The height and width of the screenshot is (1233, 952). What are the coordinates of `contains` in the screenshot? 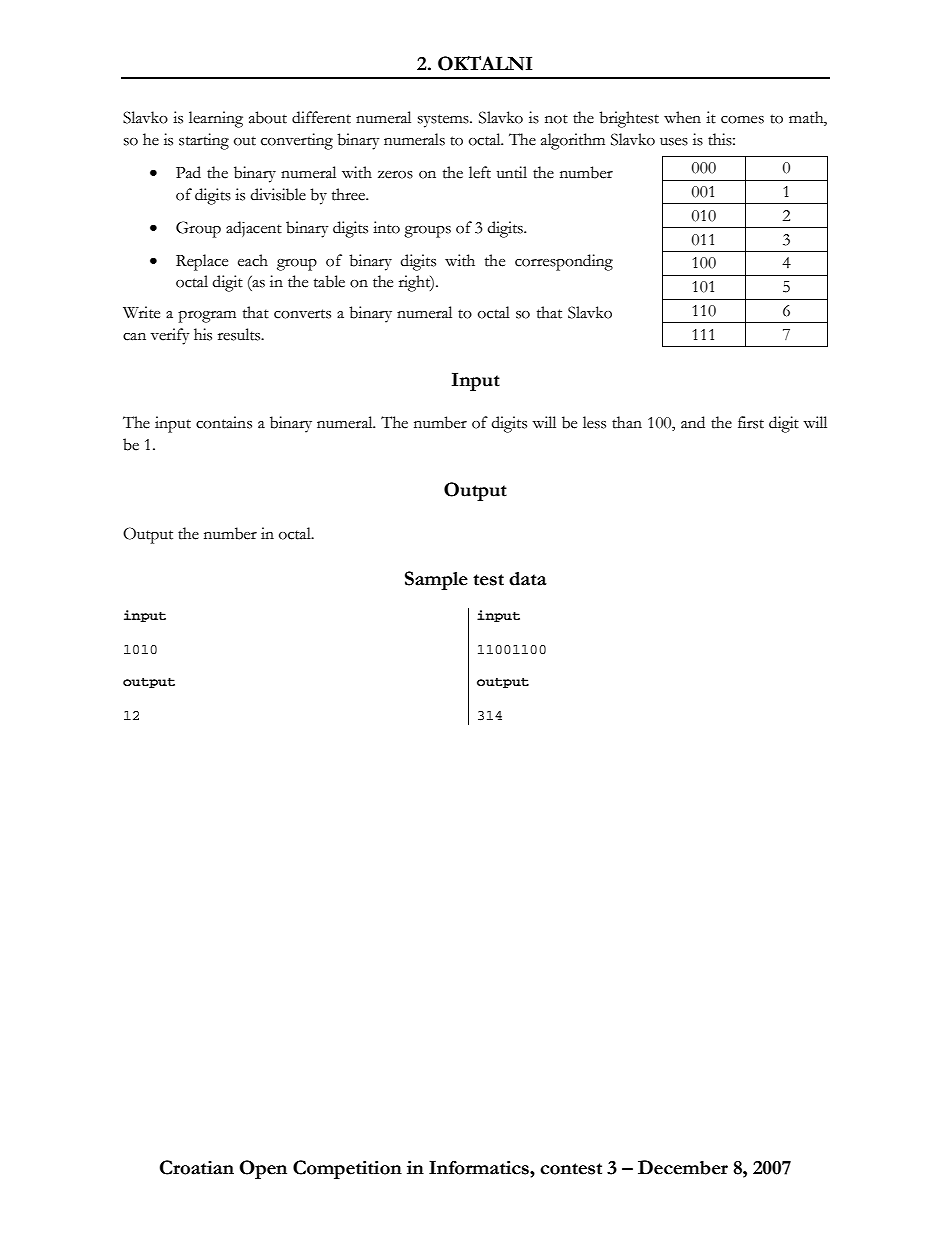 It's located at (224, 422).
